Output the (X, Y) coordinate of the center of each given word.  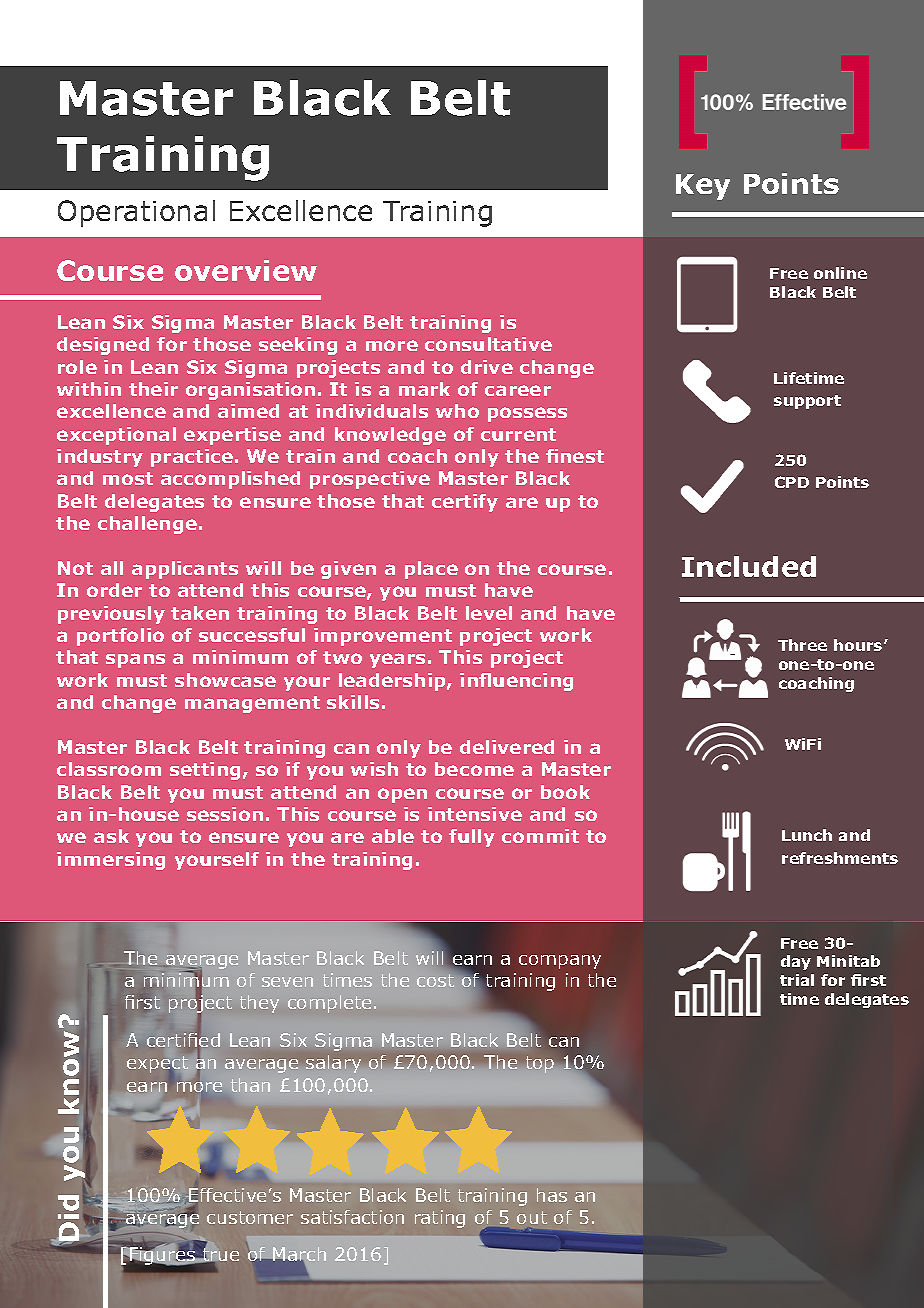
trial (797, 980)
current (518, 434)
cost (435, 980)
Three (802, 645)
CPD (792, 482)
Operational (136, 213)
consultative (488, 344)
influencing (516, 682)
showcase (225, 680)
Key (703, 187)
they (259, 1004)
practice (192, 458)
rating (440, 1219)
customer (250, 1217)
